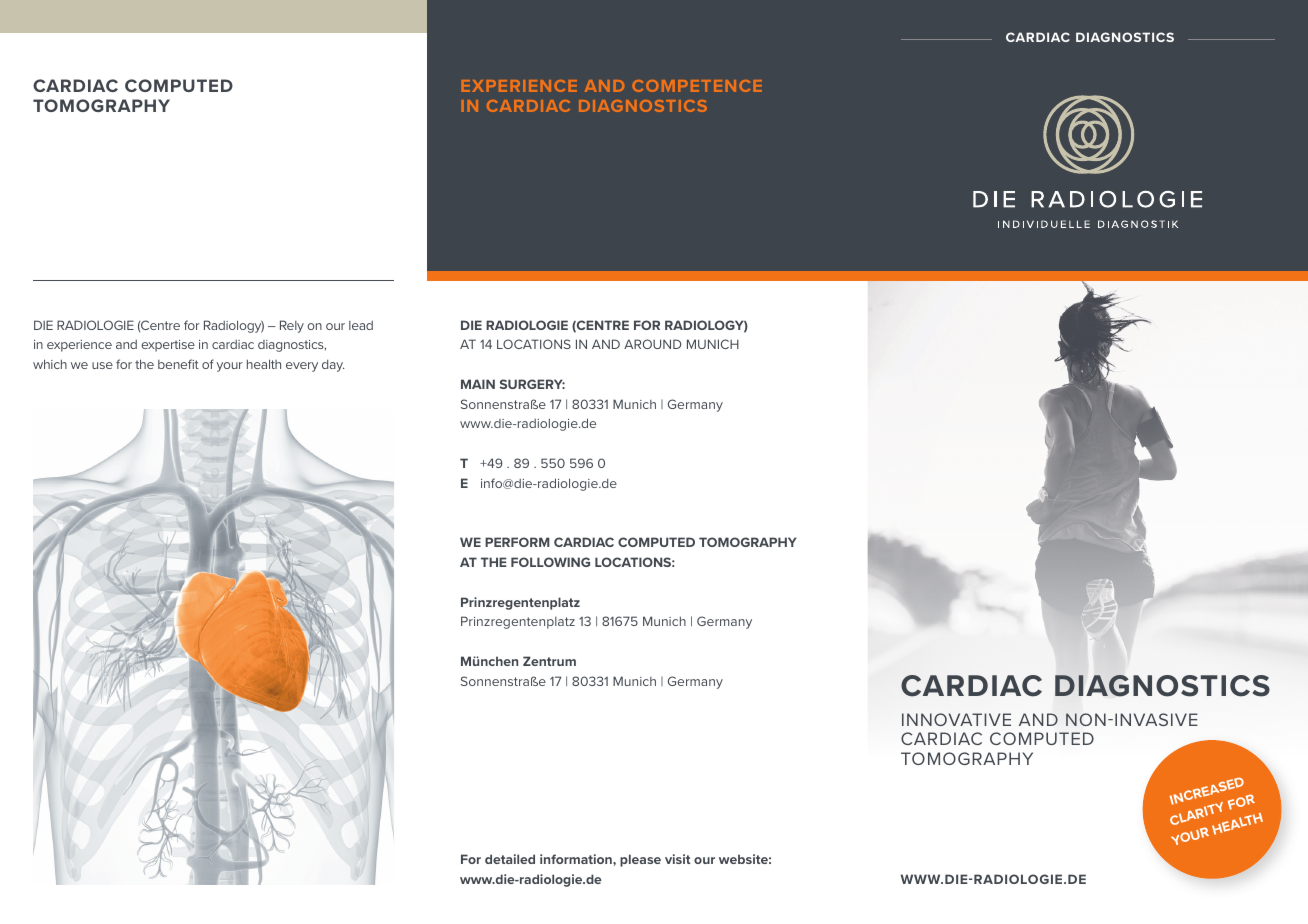 This page has height=924, width=1308. What do you see at coordinates (510, 859) in the page?
I see `detailed` at bounding box center [510, 859].
